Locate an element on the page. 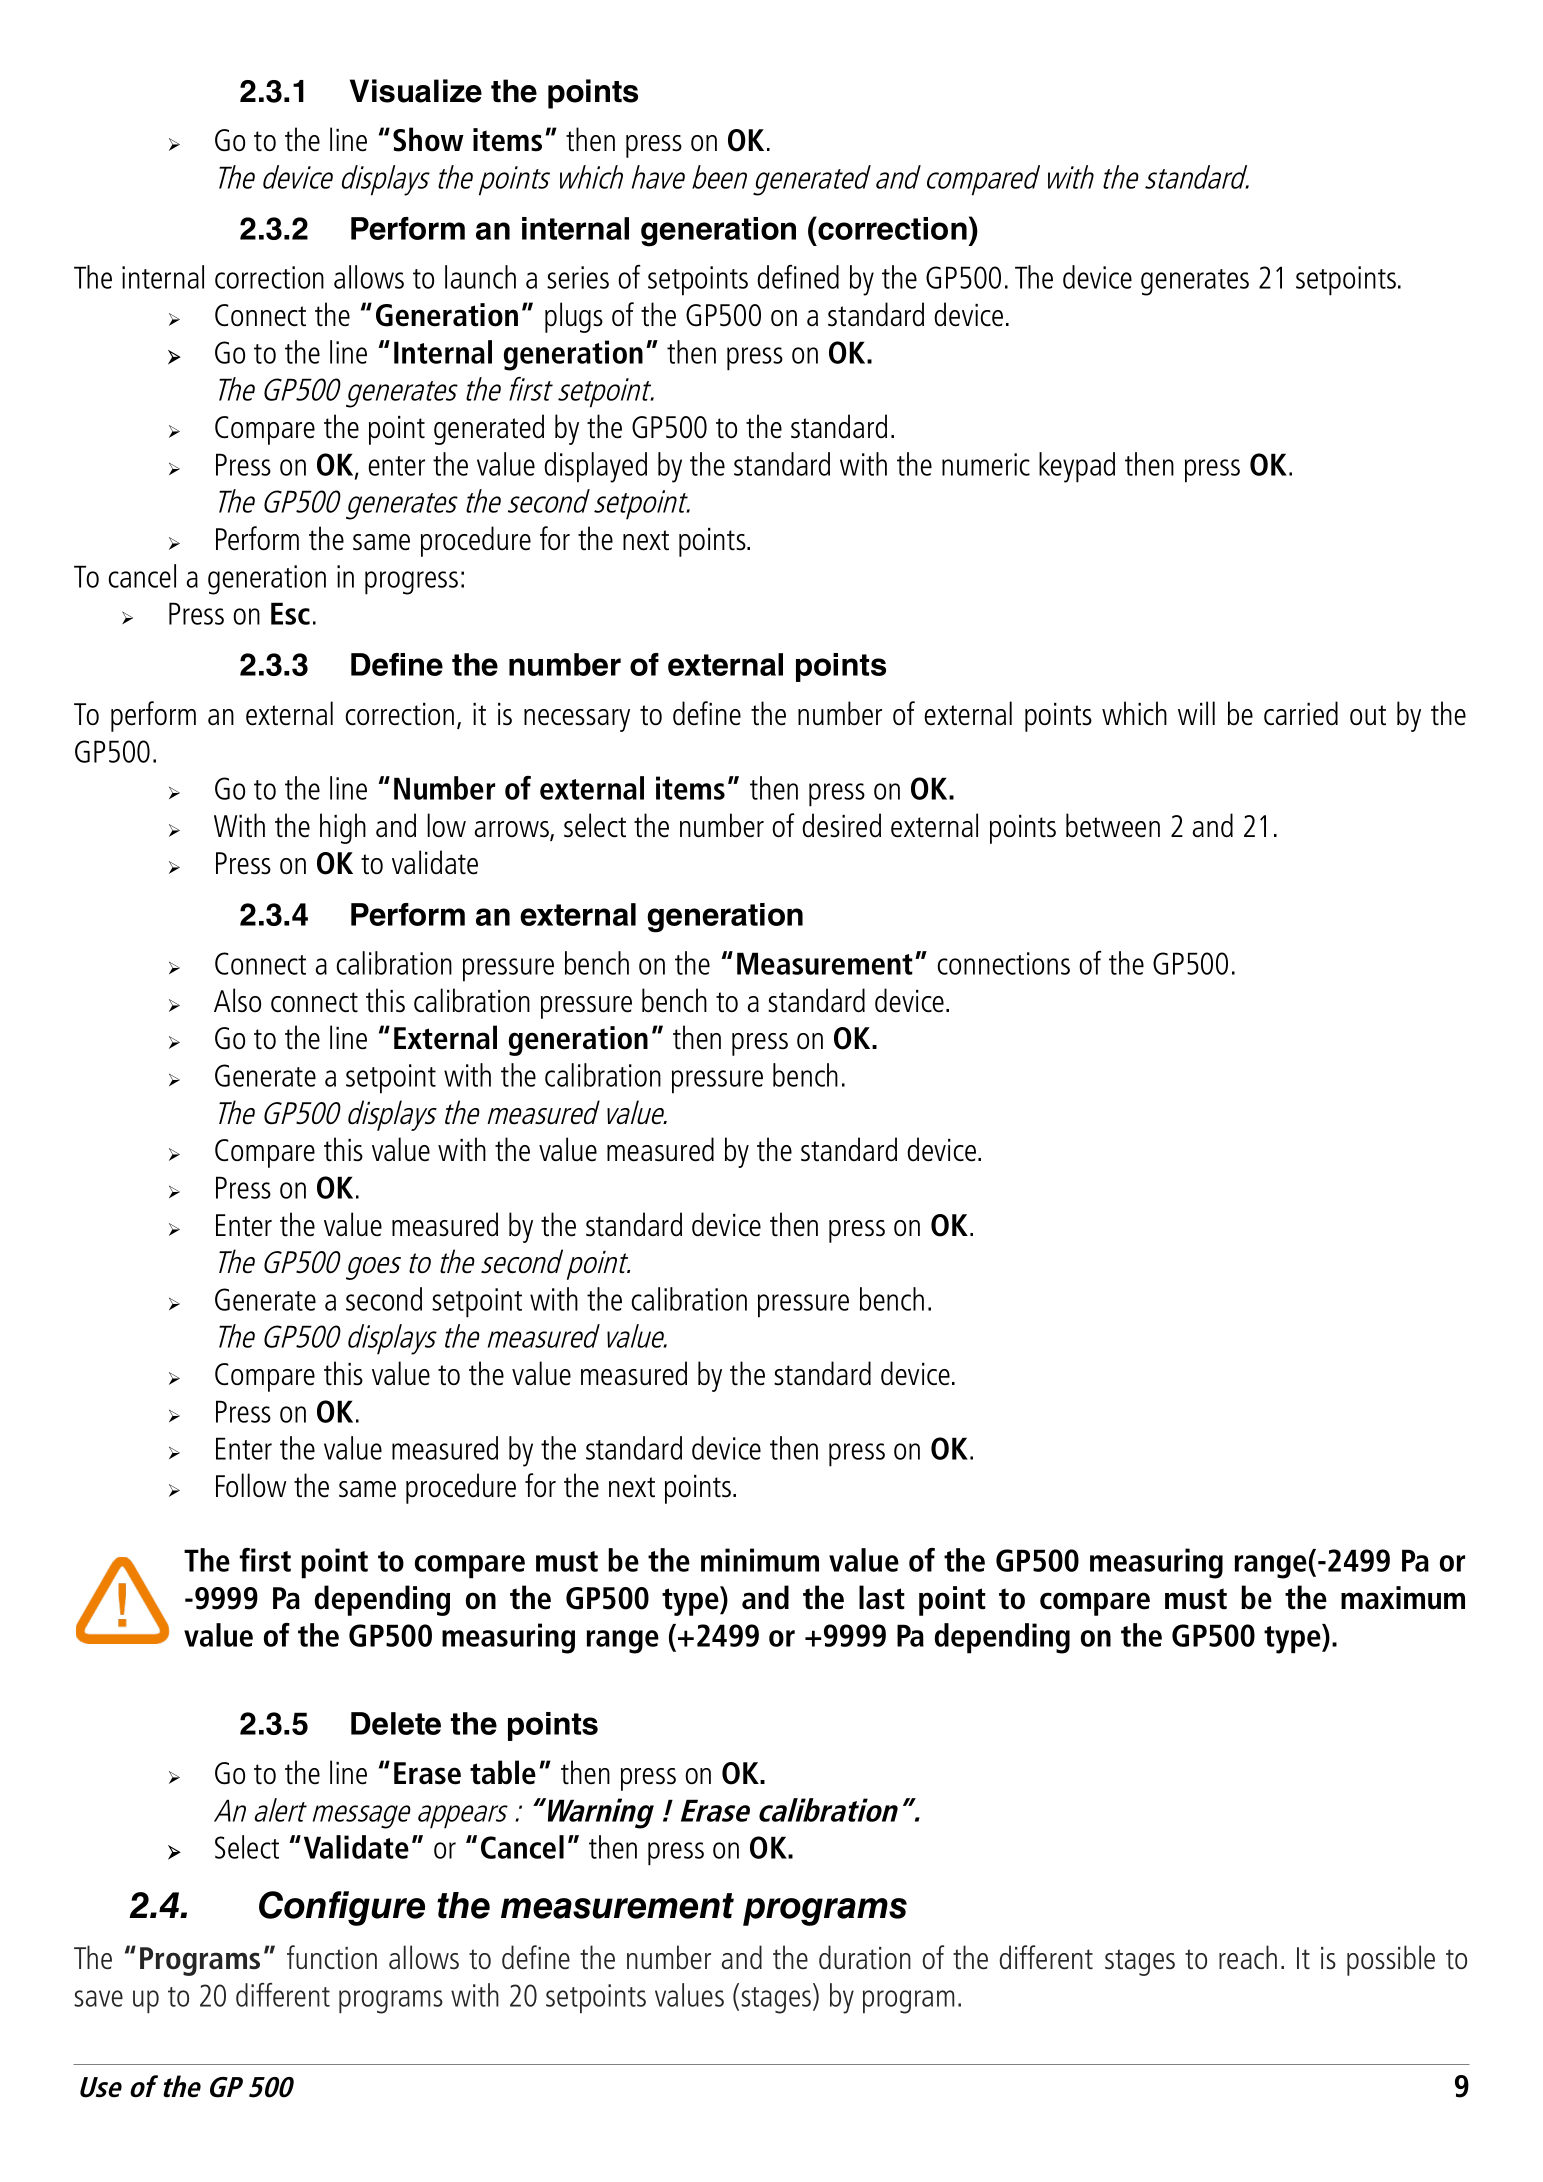 Image resolution: width=1543 pixels, height=2182 pixels. Follow is located at coordinates (251, 1485).
